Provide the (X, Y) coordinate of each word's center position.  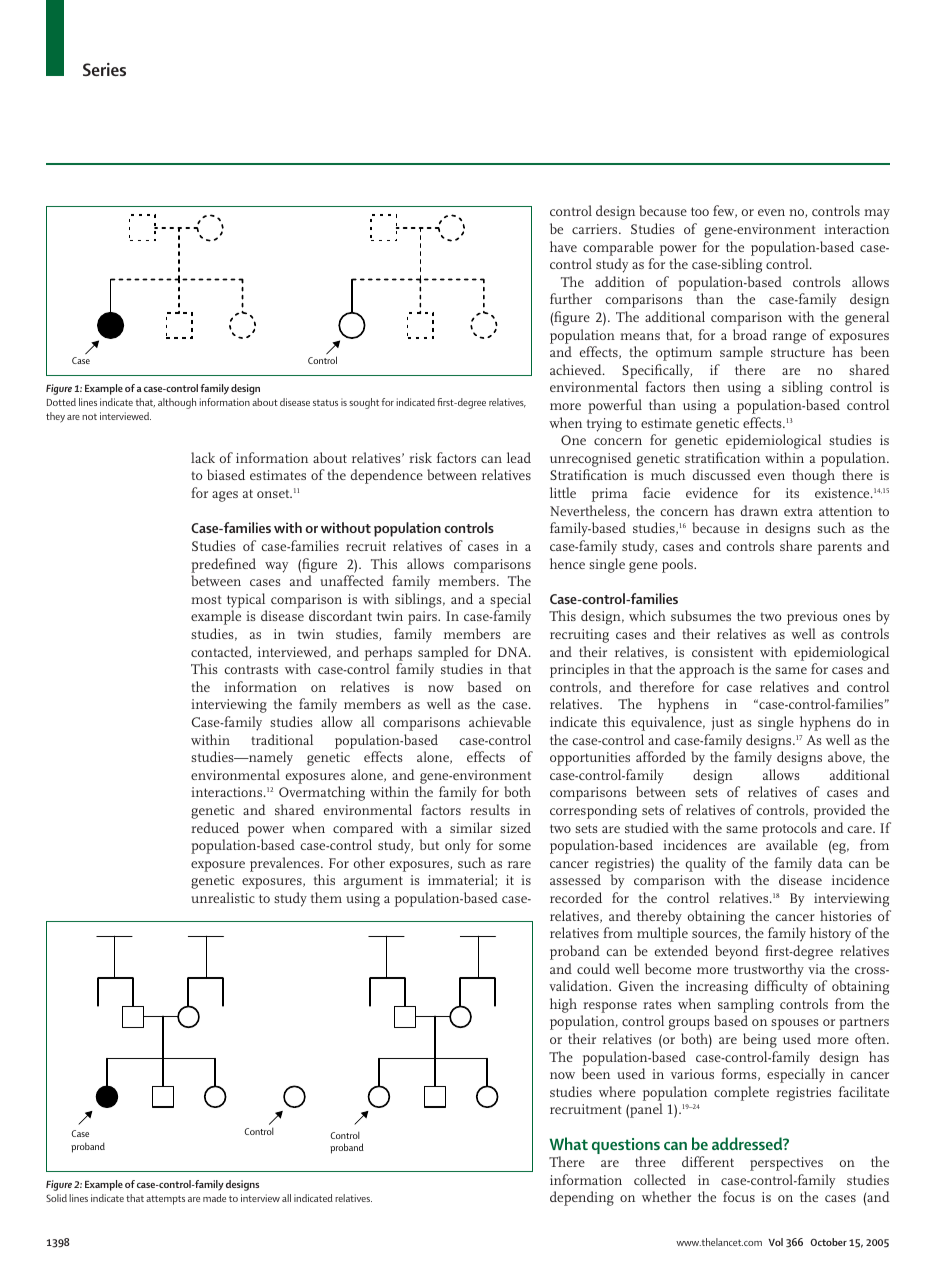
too (700, 211)
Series (104, 69)
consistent (722, 652)
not (89, 417)
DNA (514, 652)
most (206, 599)
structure (798, 352)
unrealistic (223, 897)
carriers (596, 229)
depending (582, 1198)
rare (519, 864)
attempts (165, 1200)
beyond (737, 952)
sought (364, 403)
